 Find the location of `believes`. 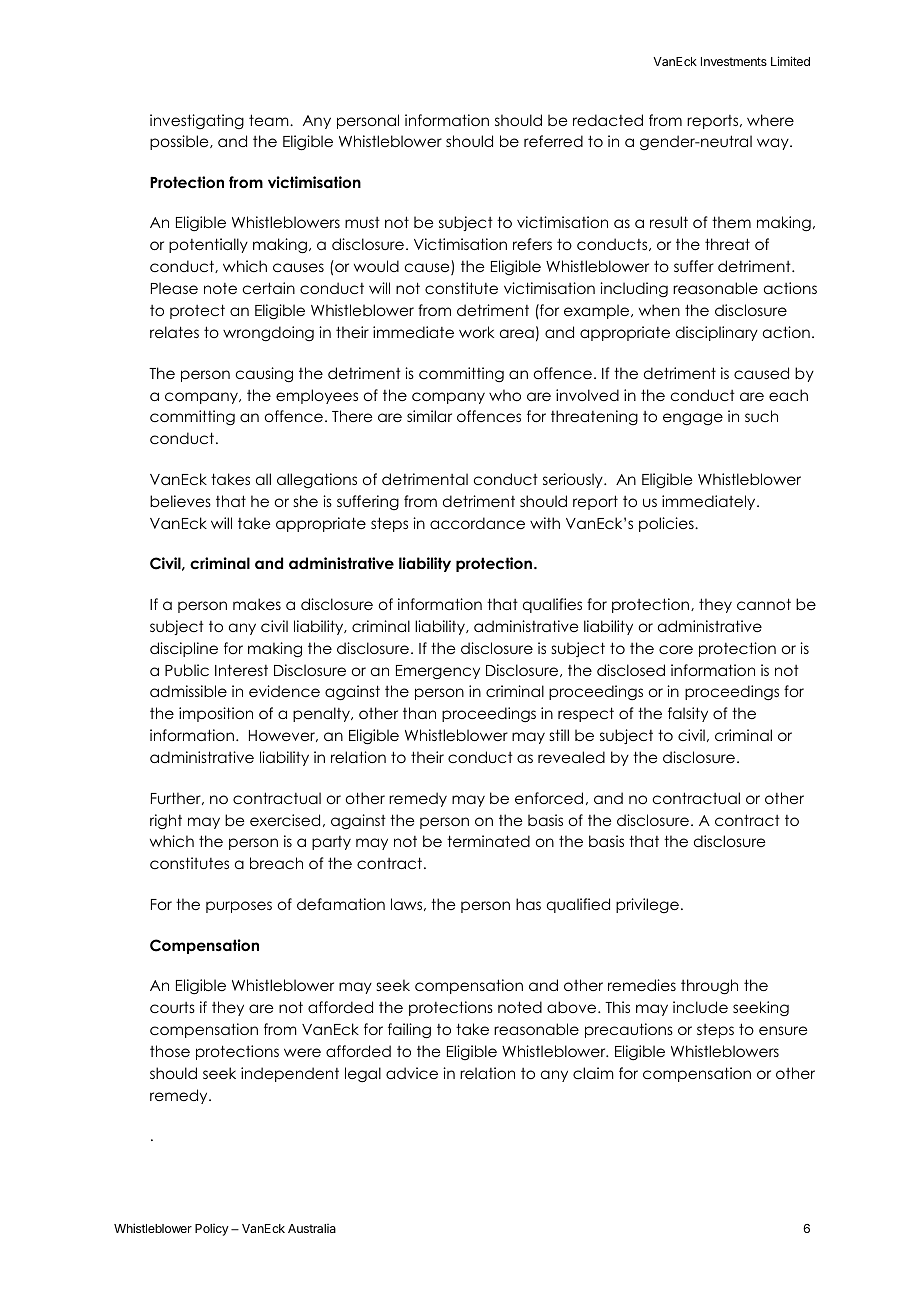

believes is located at coordinates (180, 501).
